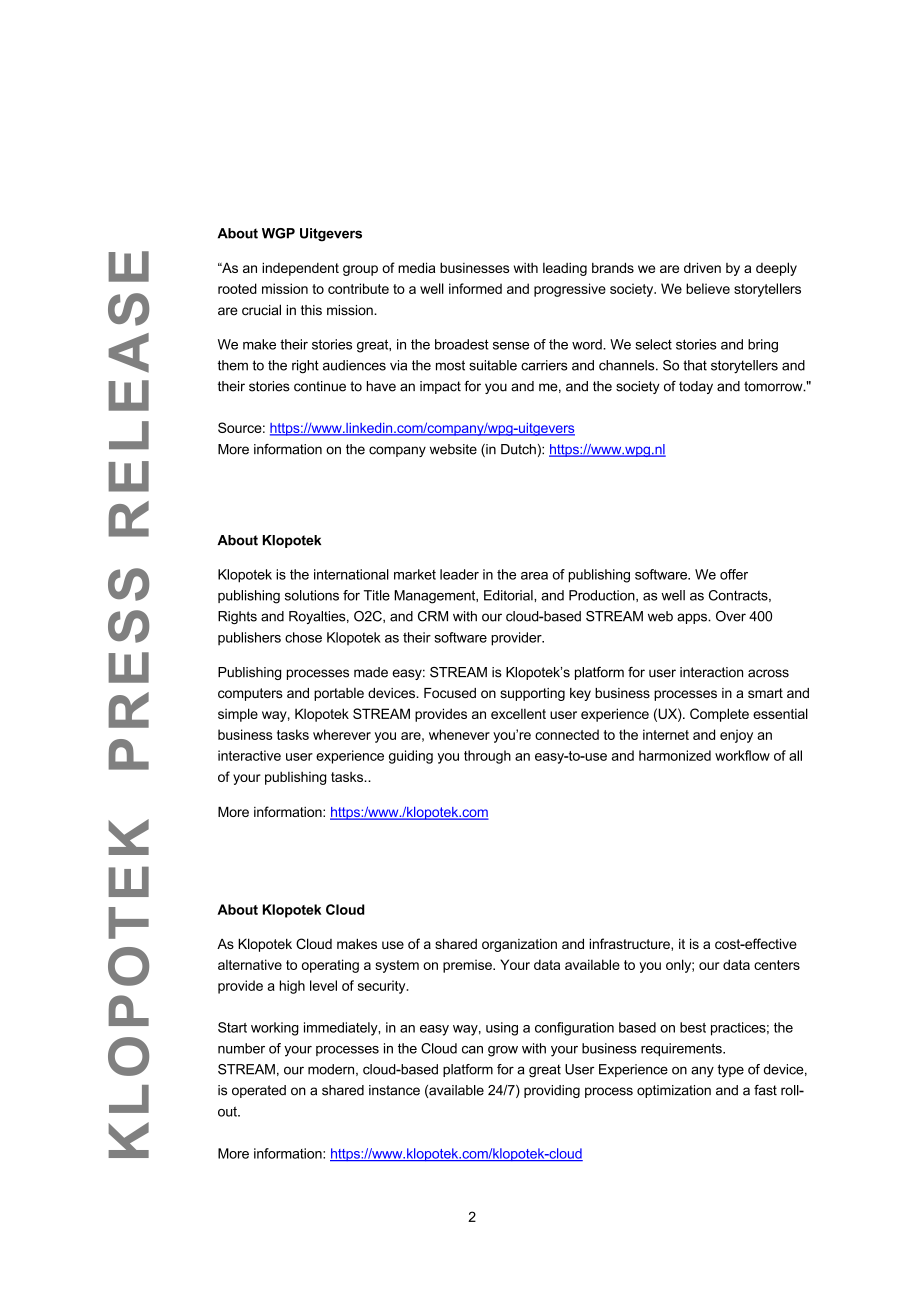 Image resolution: width=924 pixels, height=1308 pixels. I want to click on operated, so click(259, 1091).
